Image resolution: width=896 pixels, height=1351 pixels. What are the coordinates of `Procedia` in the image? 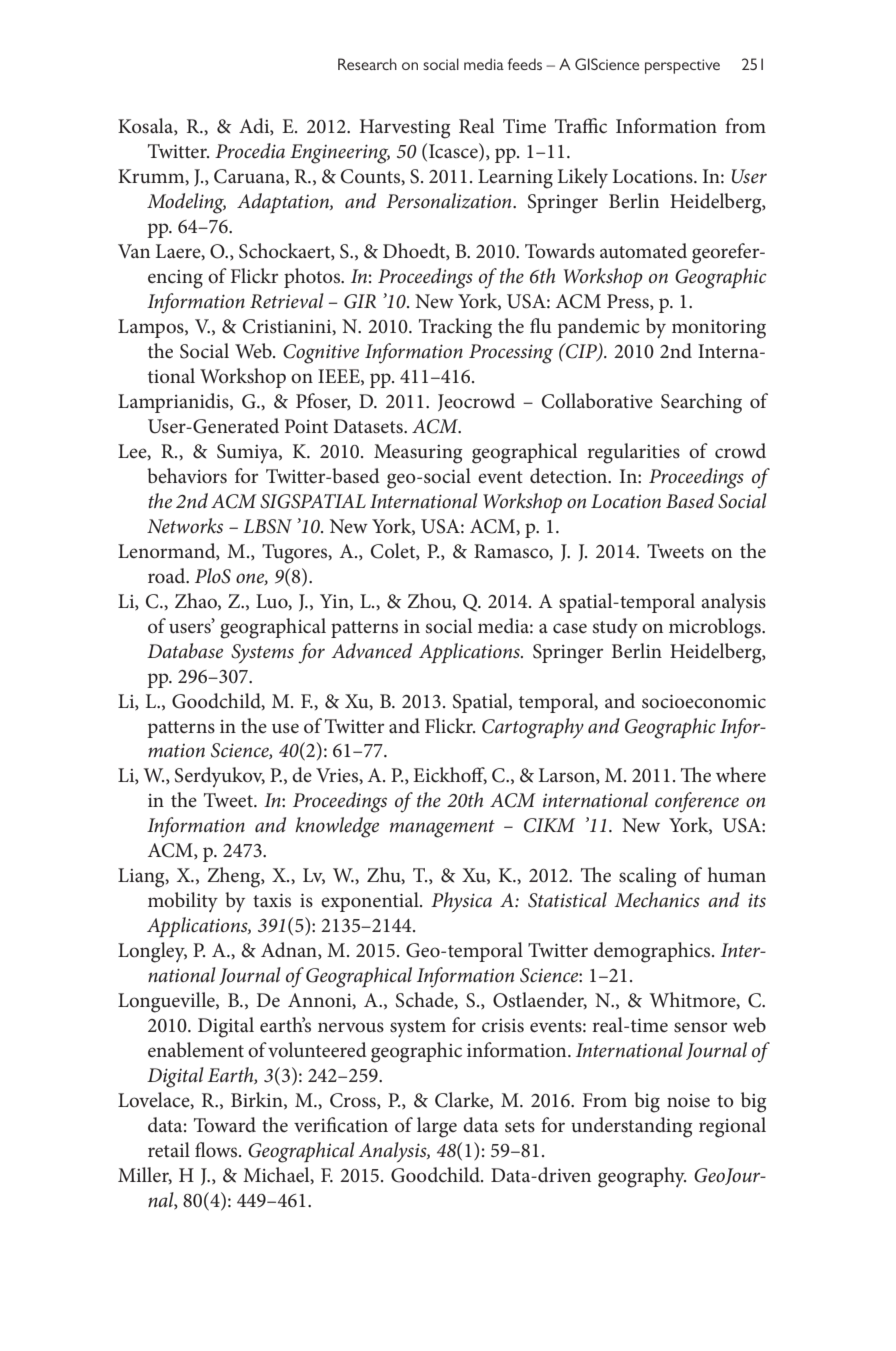 It's located at (250, 151).
